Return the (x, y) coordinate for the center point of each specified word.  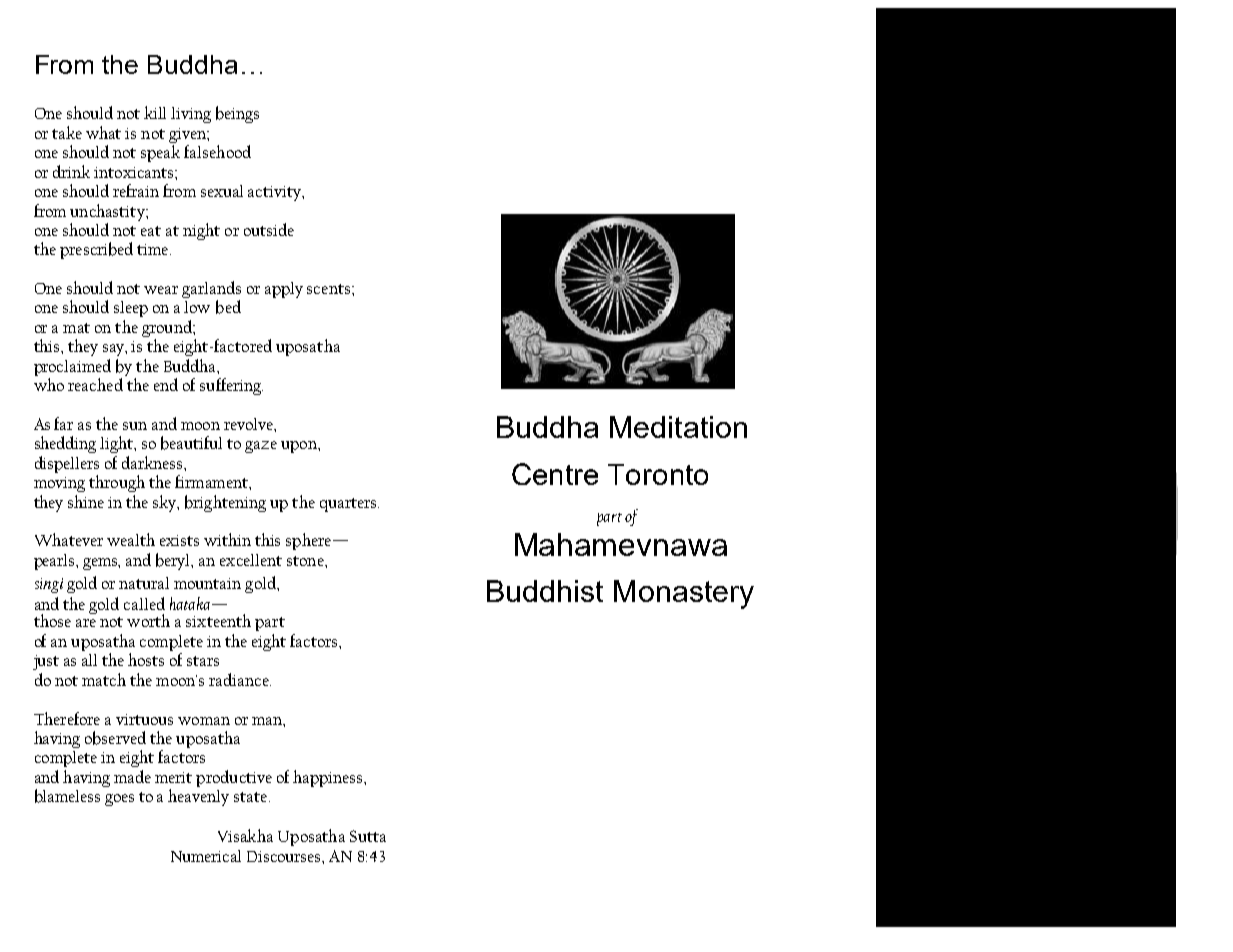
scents (330, 289)
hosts (146, 659)
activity (275, 193)
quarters (349, 505)
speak (160, 153)
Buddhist (545, 591)
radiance (240, 679)
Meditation (678, 427)
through (117, 483)
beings (237, 114)
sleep (131, 309)
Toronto (658, 474)
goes (119, 800)
